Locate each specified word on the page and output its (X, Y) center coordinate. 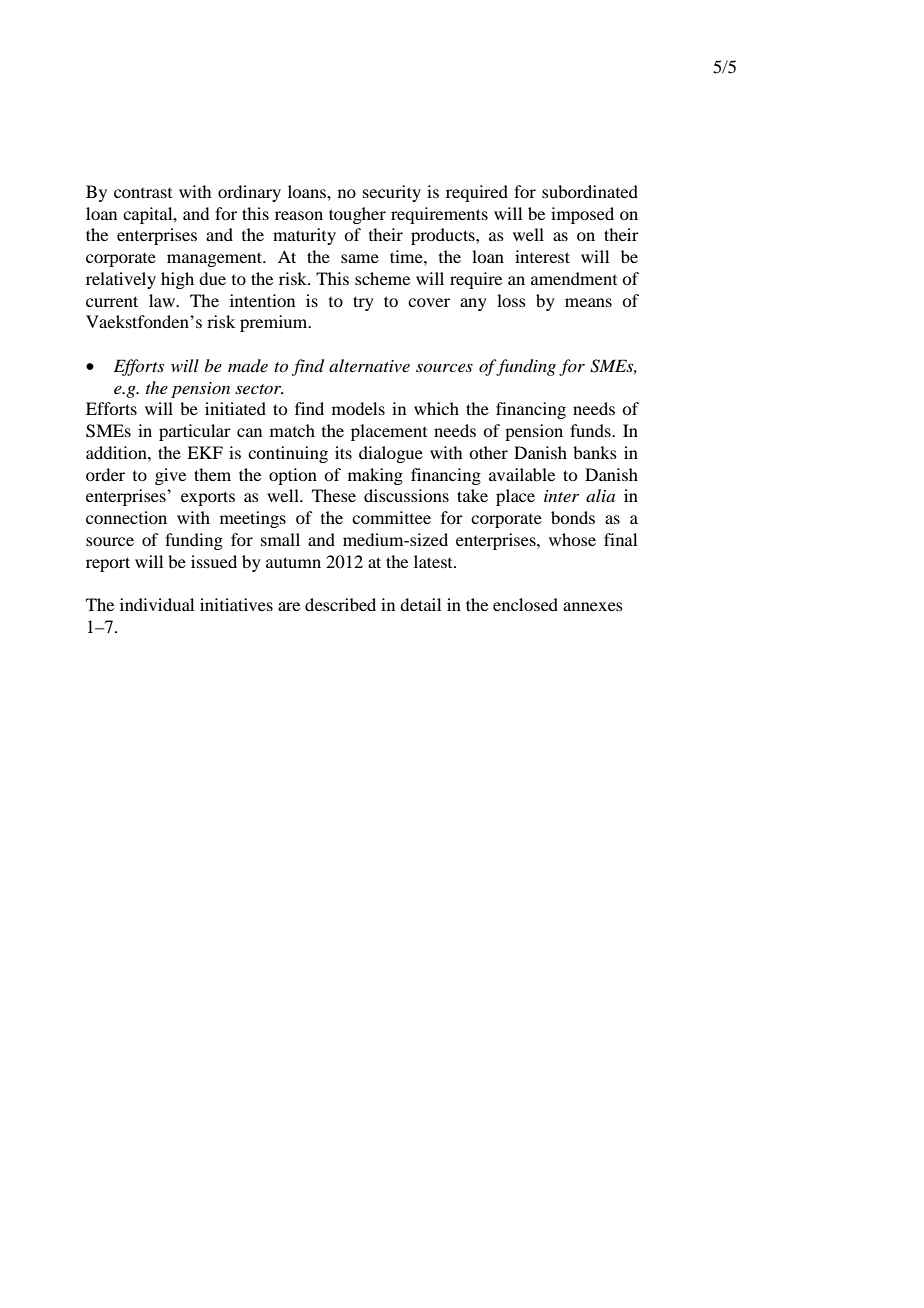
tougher (357, 215)
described (340, 604)
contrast (143, 193)
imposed (582, 215)
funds (591, 430)
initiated (235, 408)
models (358, 408)
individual (157, 604)
